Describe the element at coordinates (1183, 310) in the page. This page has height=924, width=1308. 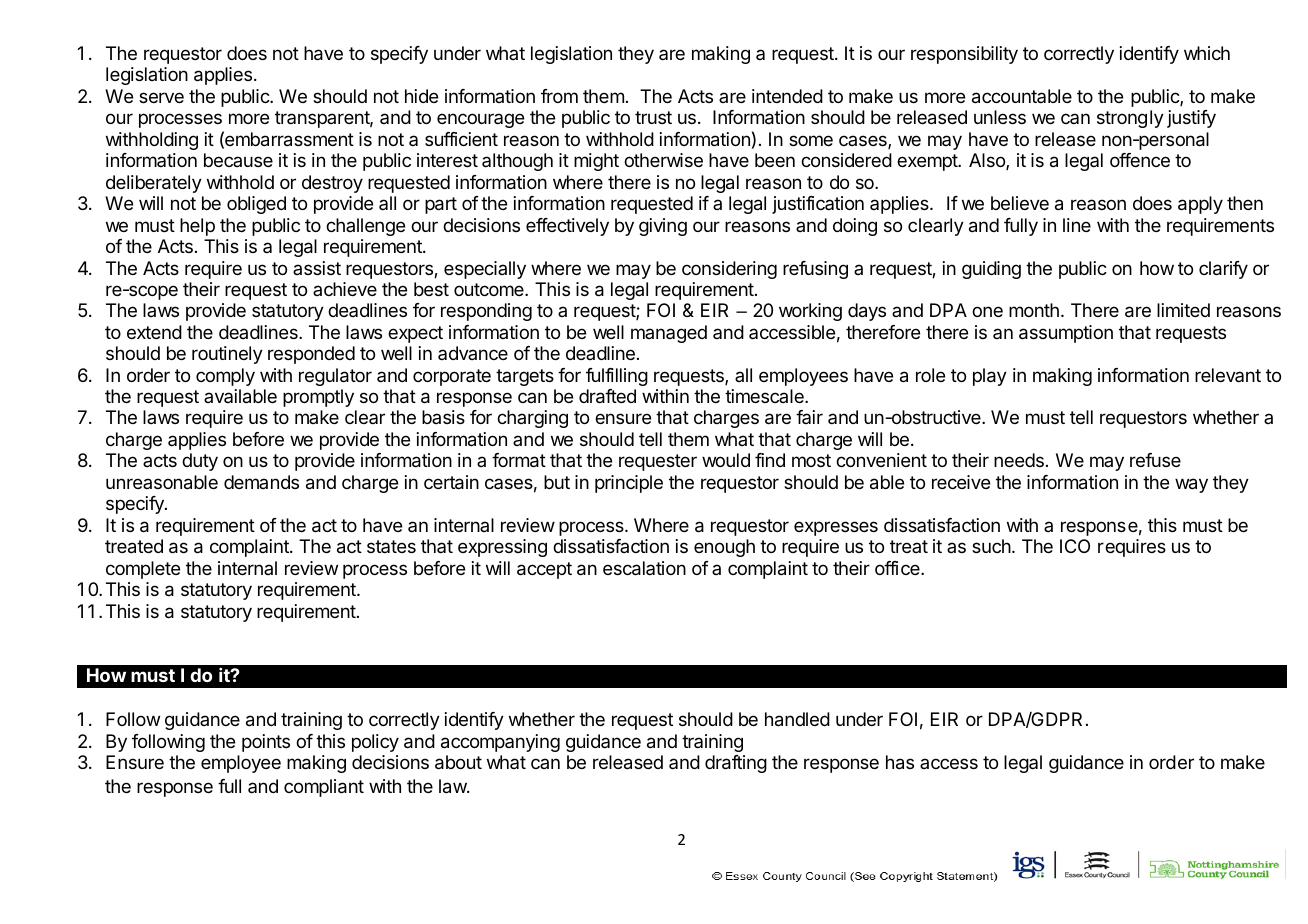
I see `limited` at that location.
